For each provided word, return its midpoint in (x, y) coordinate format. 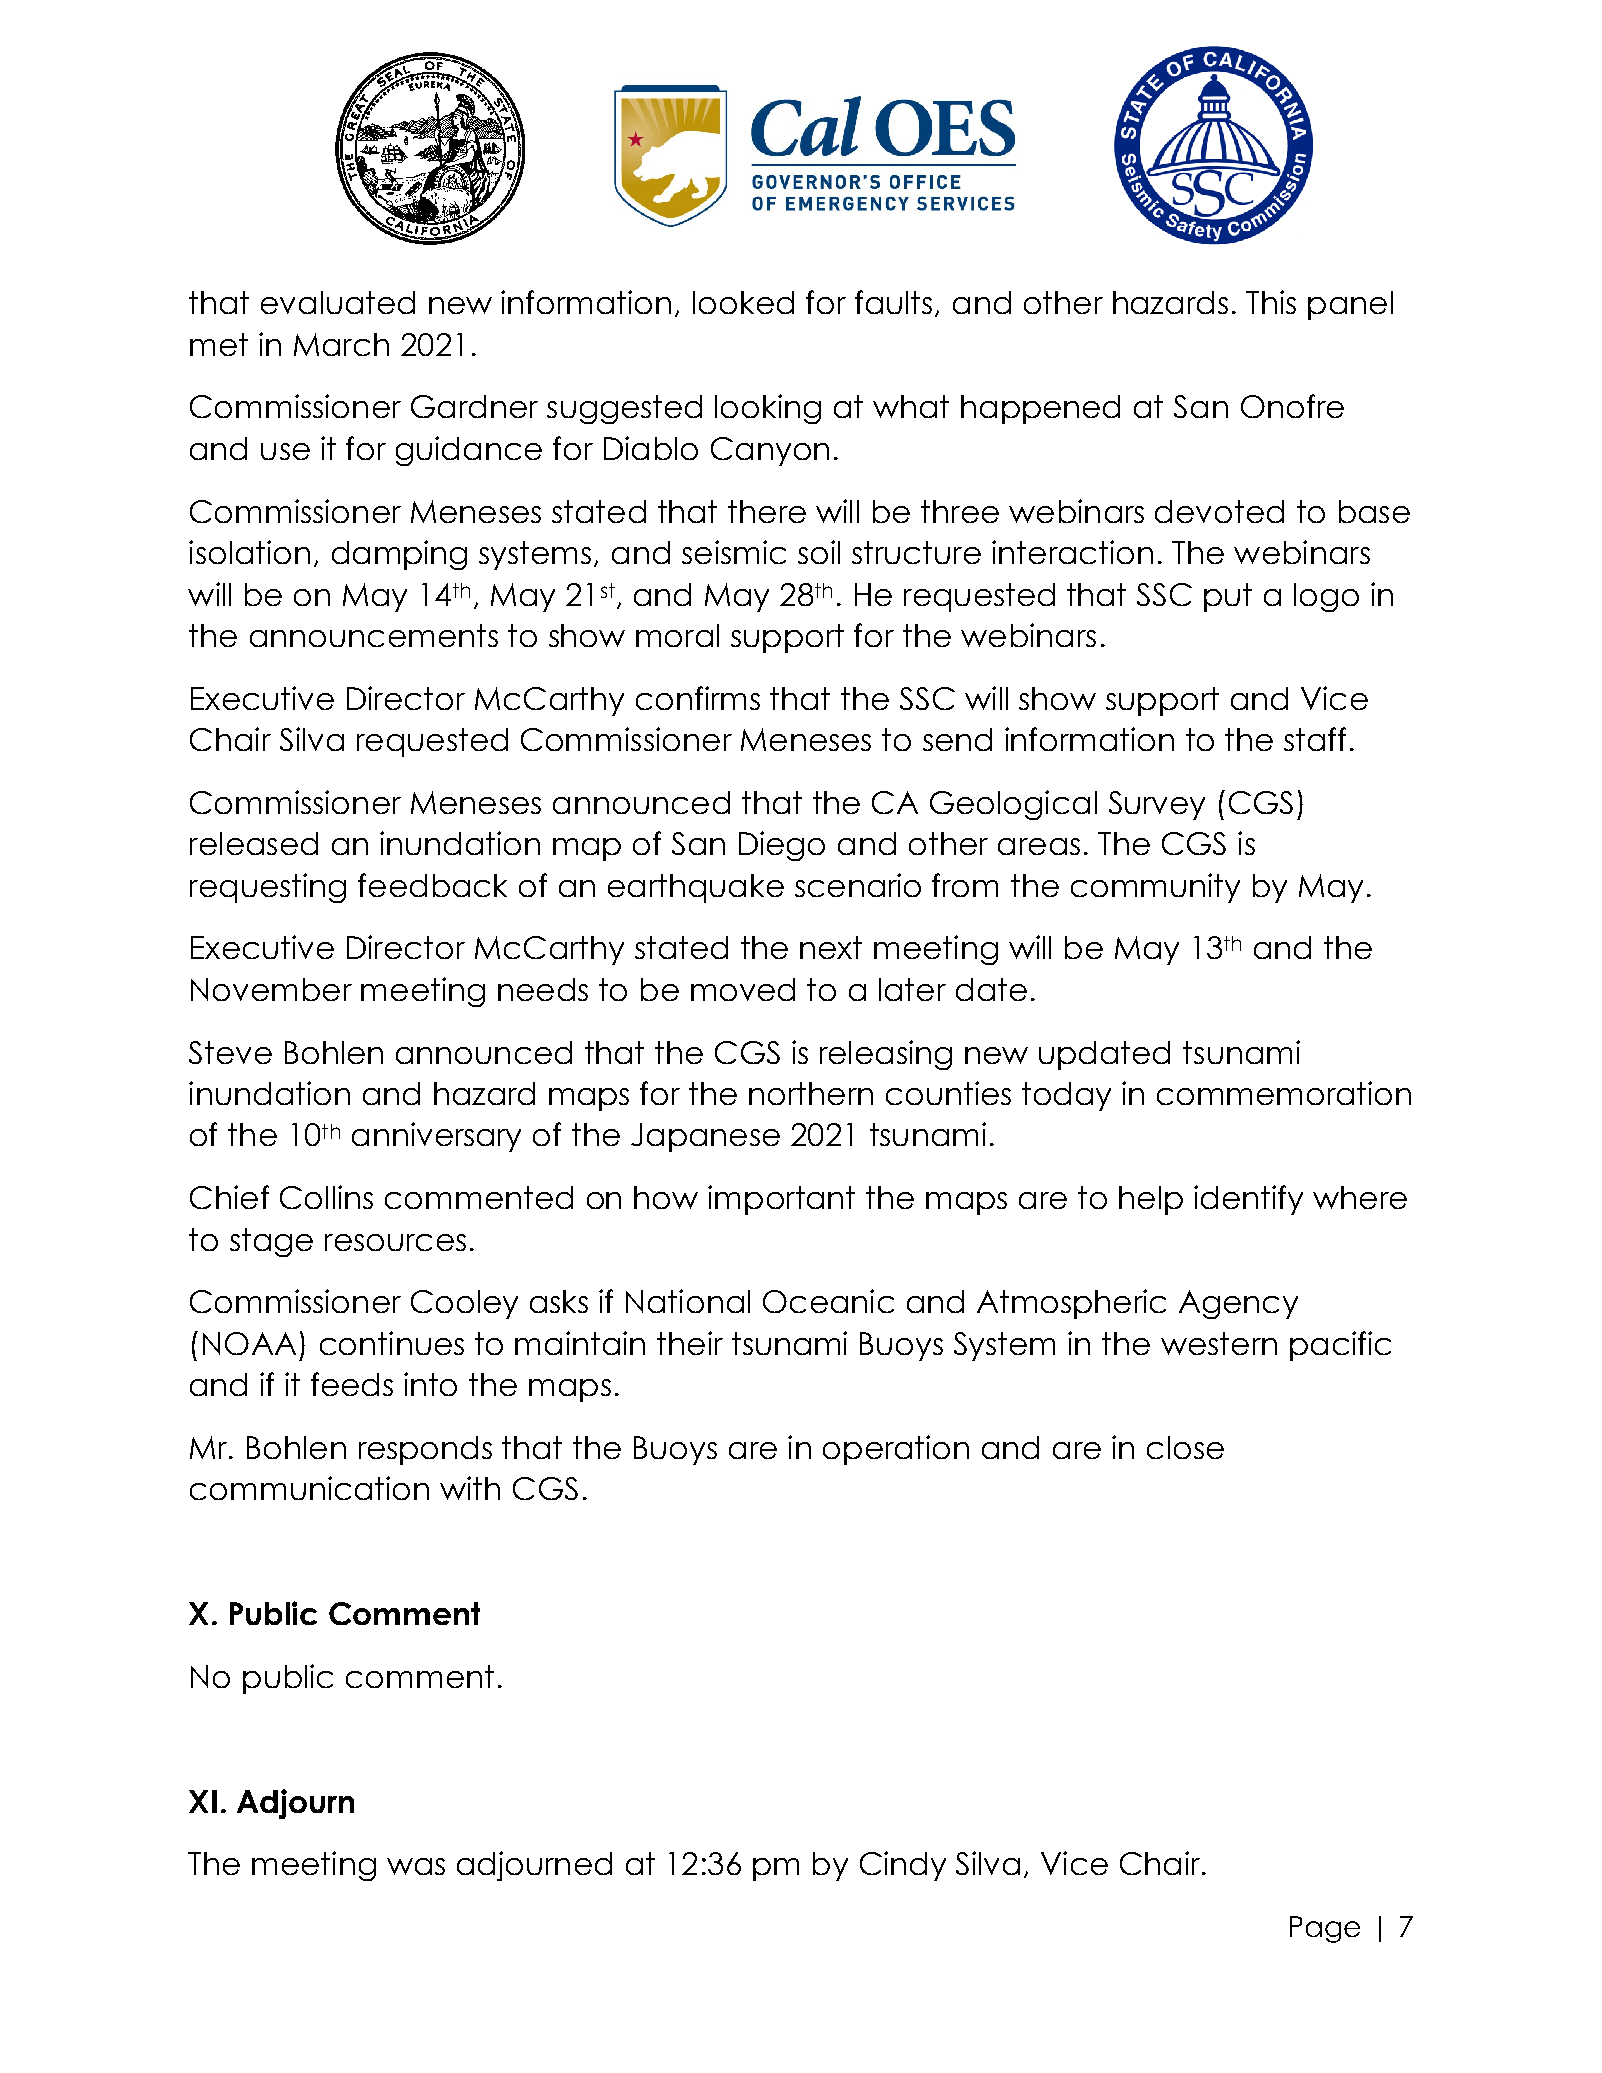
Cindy (903, 1866)
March (341, 344)
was (416, 1866)
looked (743, 302)
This (1271, 302)
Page (1325, 1929)
